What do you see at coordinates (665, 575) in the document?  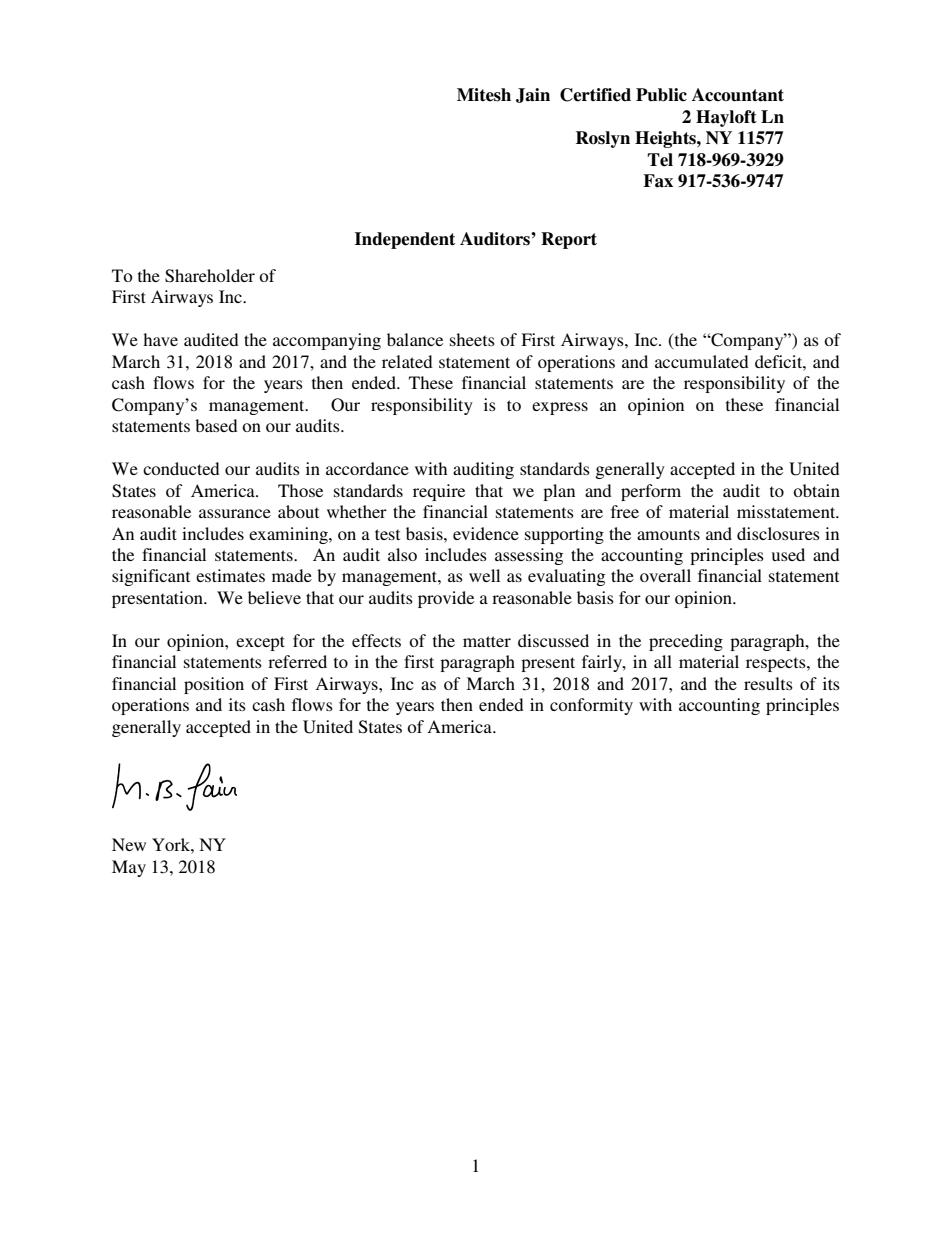 I see `overall` at bounding box center [665, 575].
